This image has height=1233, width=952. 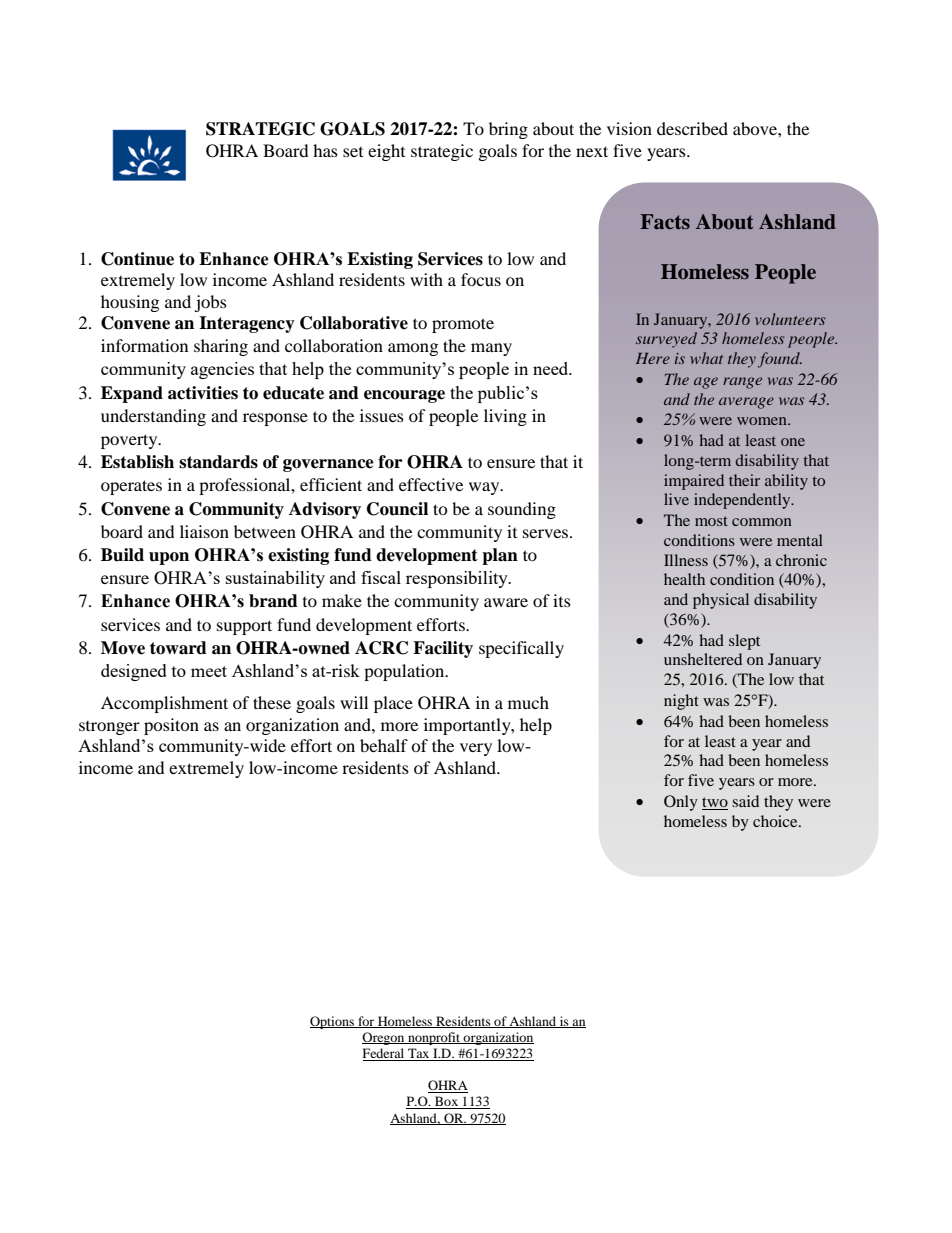 I want to click on Box, so click(x=447, y=1102).
